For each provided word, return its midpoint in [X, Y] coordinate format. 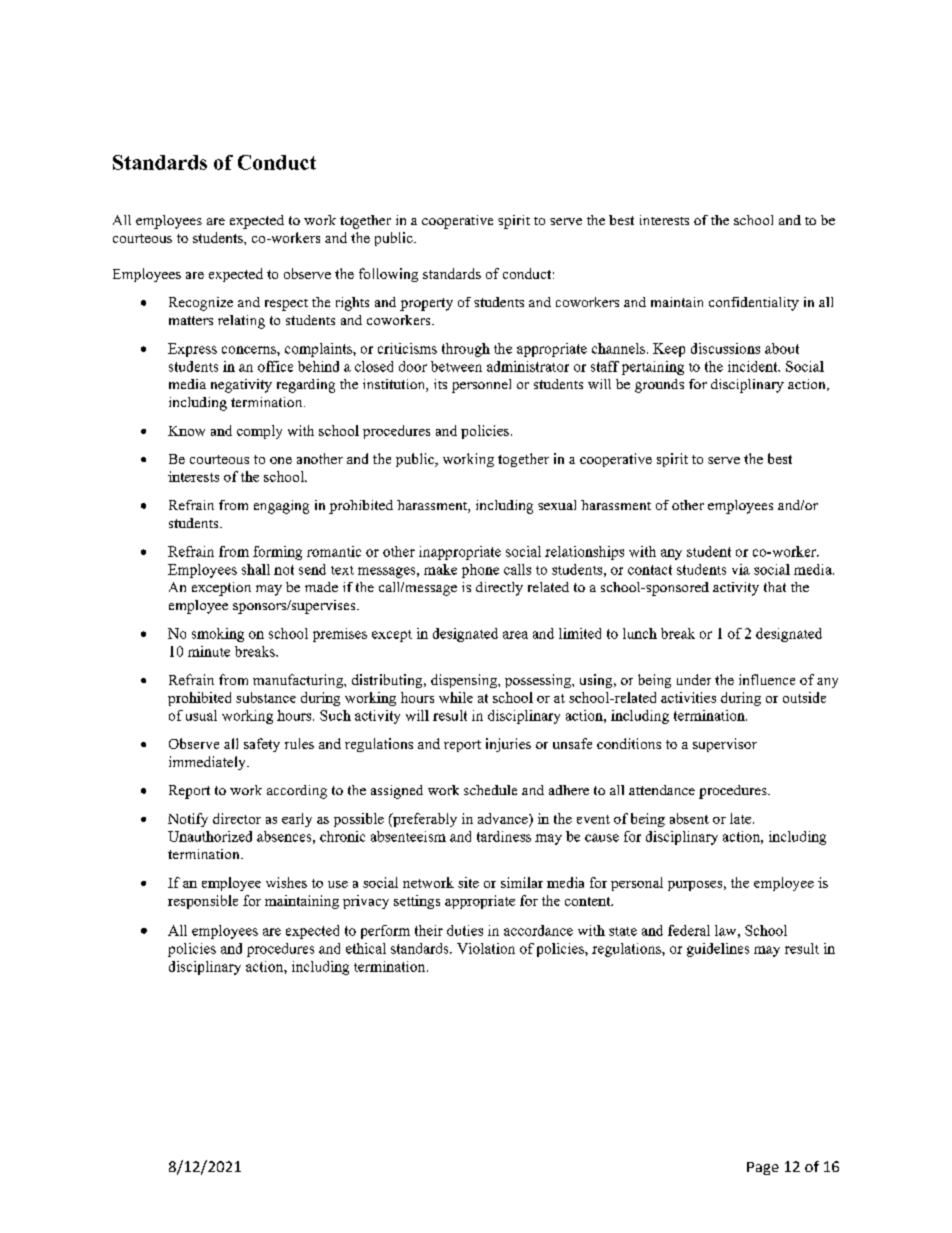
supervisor [725, 745]
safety [262, 745]
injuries [508, 745]
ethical [366, 948]
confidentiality [754, 304]
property [426, 304]
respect [286, 305]
